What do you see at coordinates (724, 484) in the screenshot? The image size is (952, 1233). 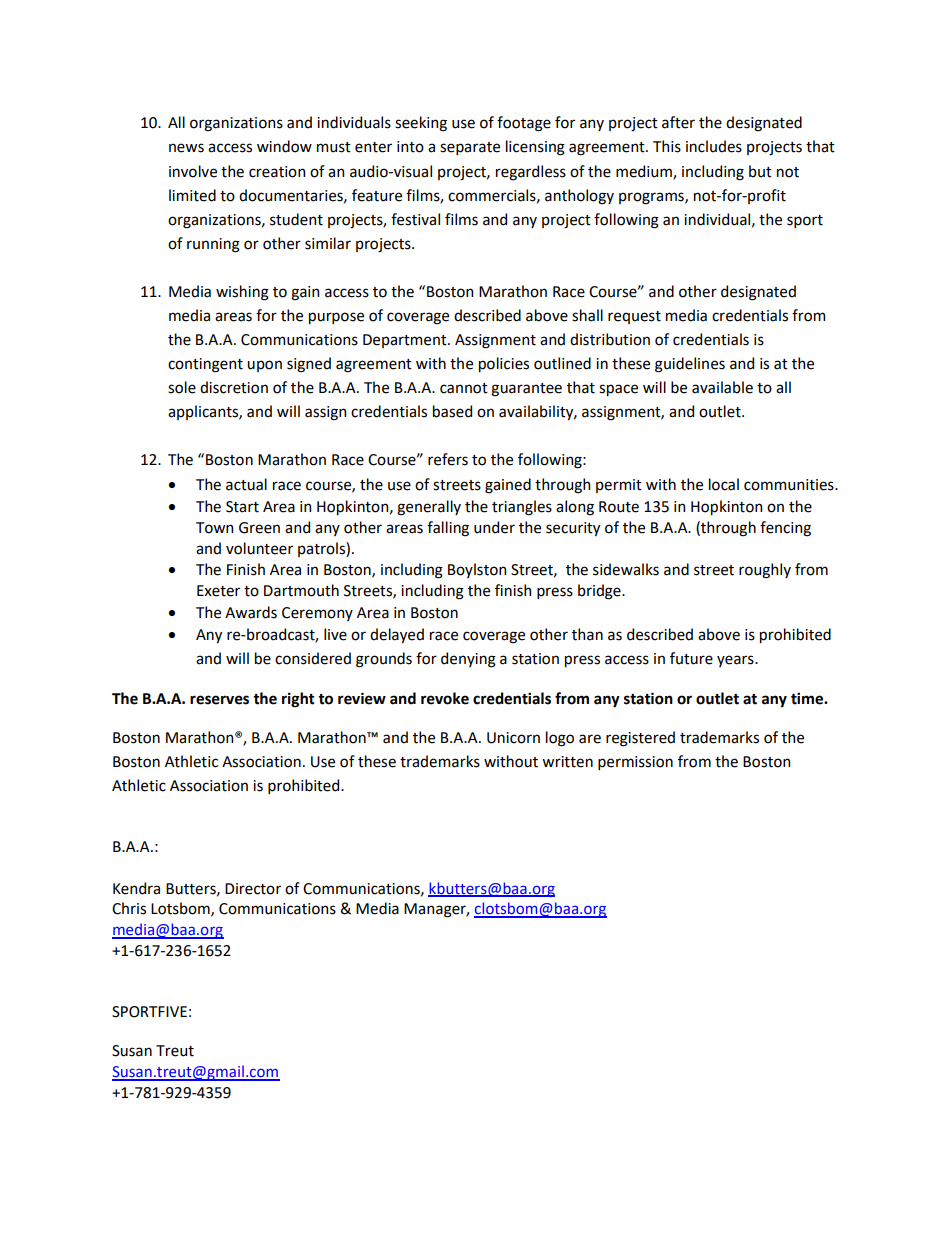 I see `local` at bounding box center [724, 484].
